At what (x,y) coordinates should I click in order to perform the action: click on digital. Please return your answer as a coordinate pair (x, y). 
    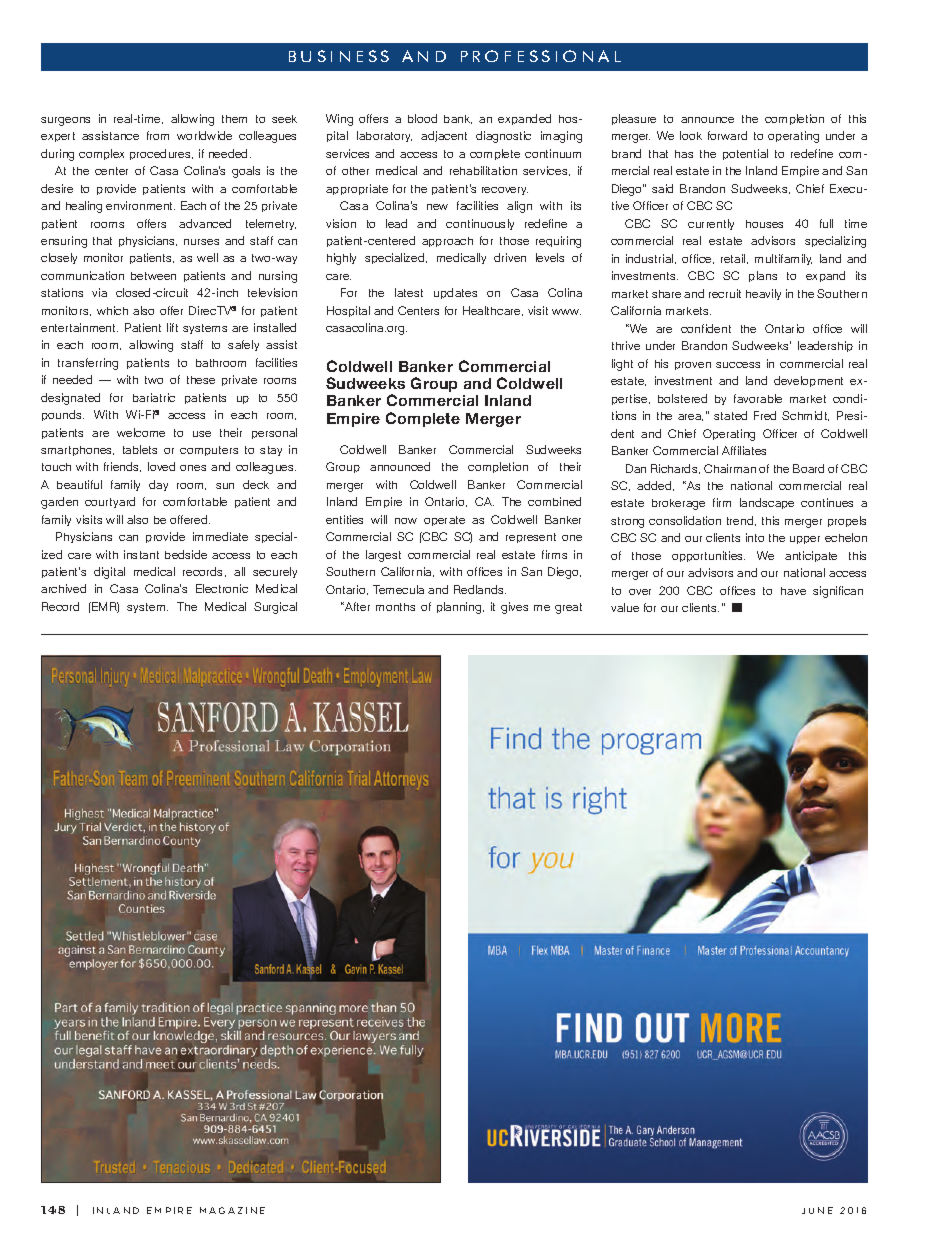
    Looking at the image, I should click on (109, 573).
